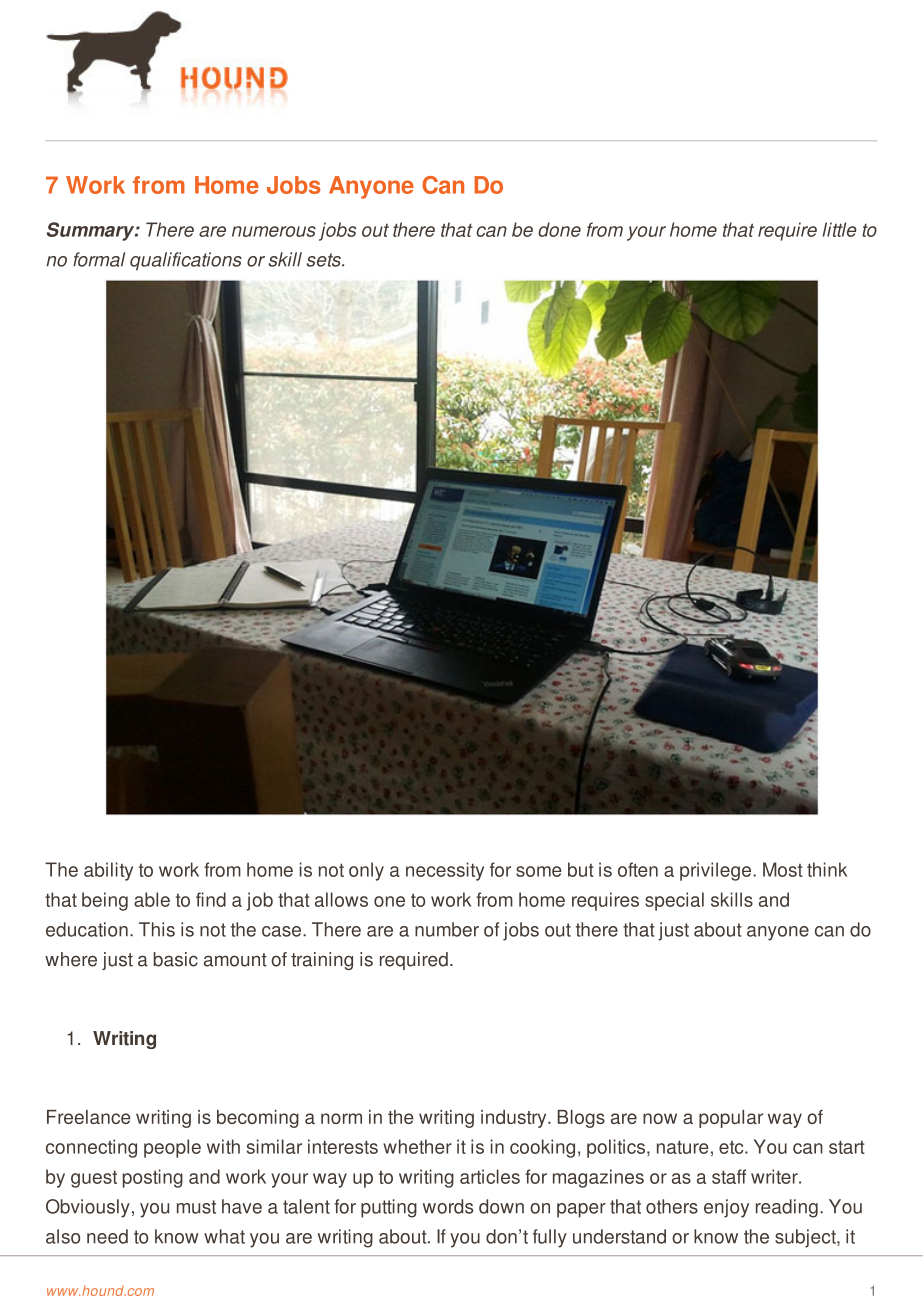 The image size is (924, 1308). I want to click on little, so click(840, 229).
